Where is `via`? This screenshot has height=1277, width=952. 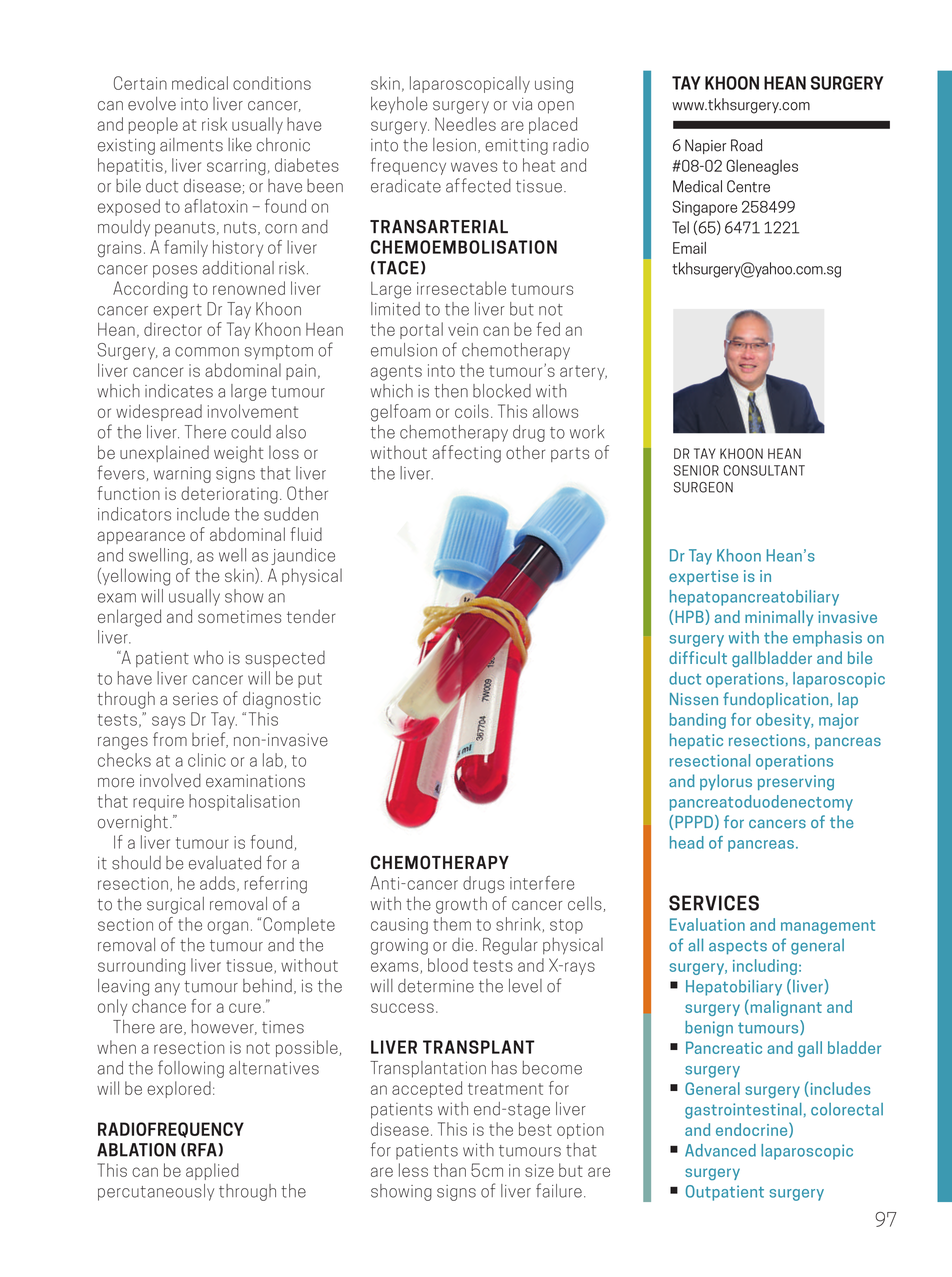
via is located at coordinates (522, 104).
